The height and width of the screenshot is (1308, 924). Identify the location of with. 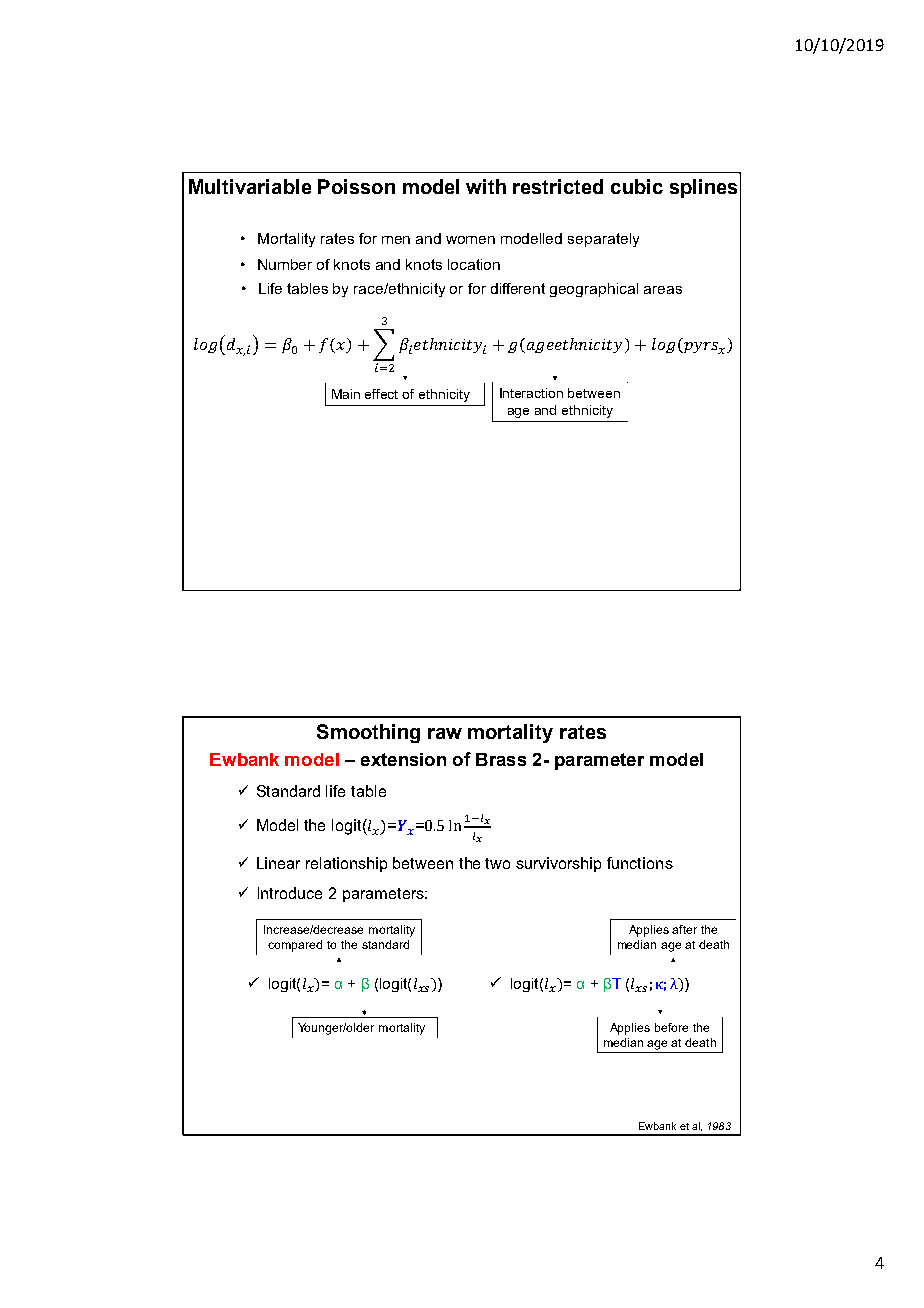
(486, 186).
